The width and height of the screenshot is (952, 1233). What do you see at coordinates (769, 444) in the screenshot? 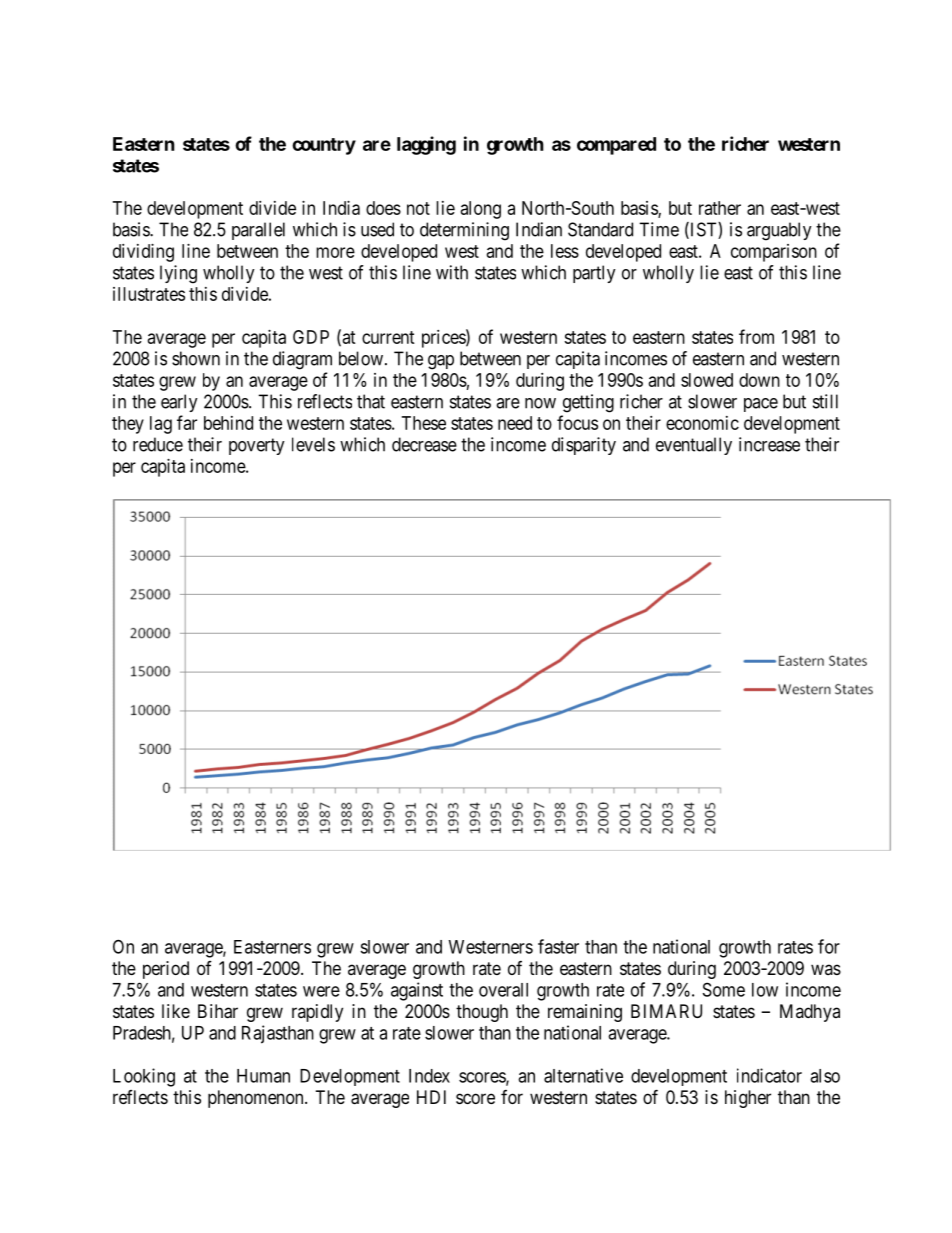
I see `increase` at bounding box center [769, 444].
